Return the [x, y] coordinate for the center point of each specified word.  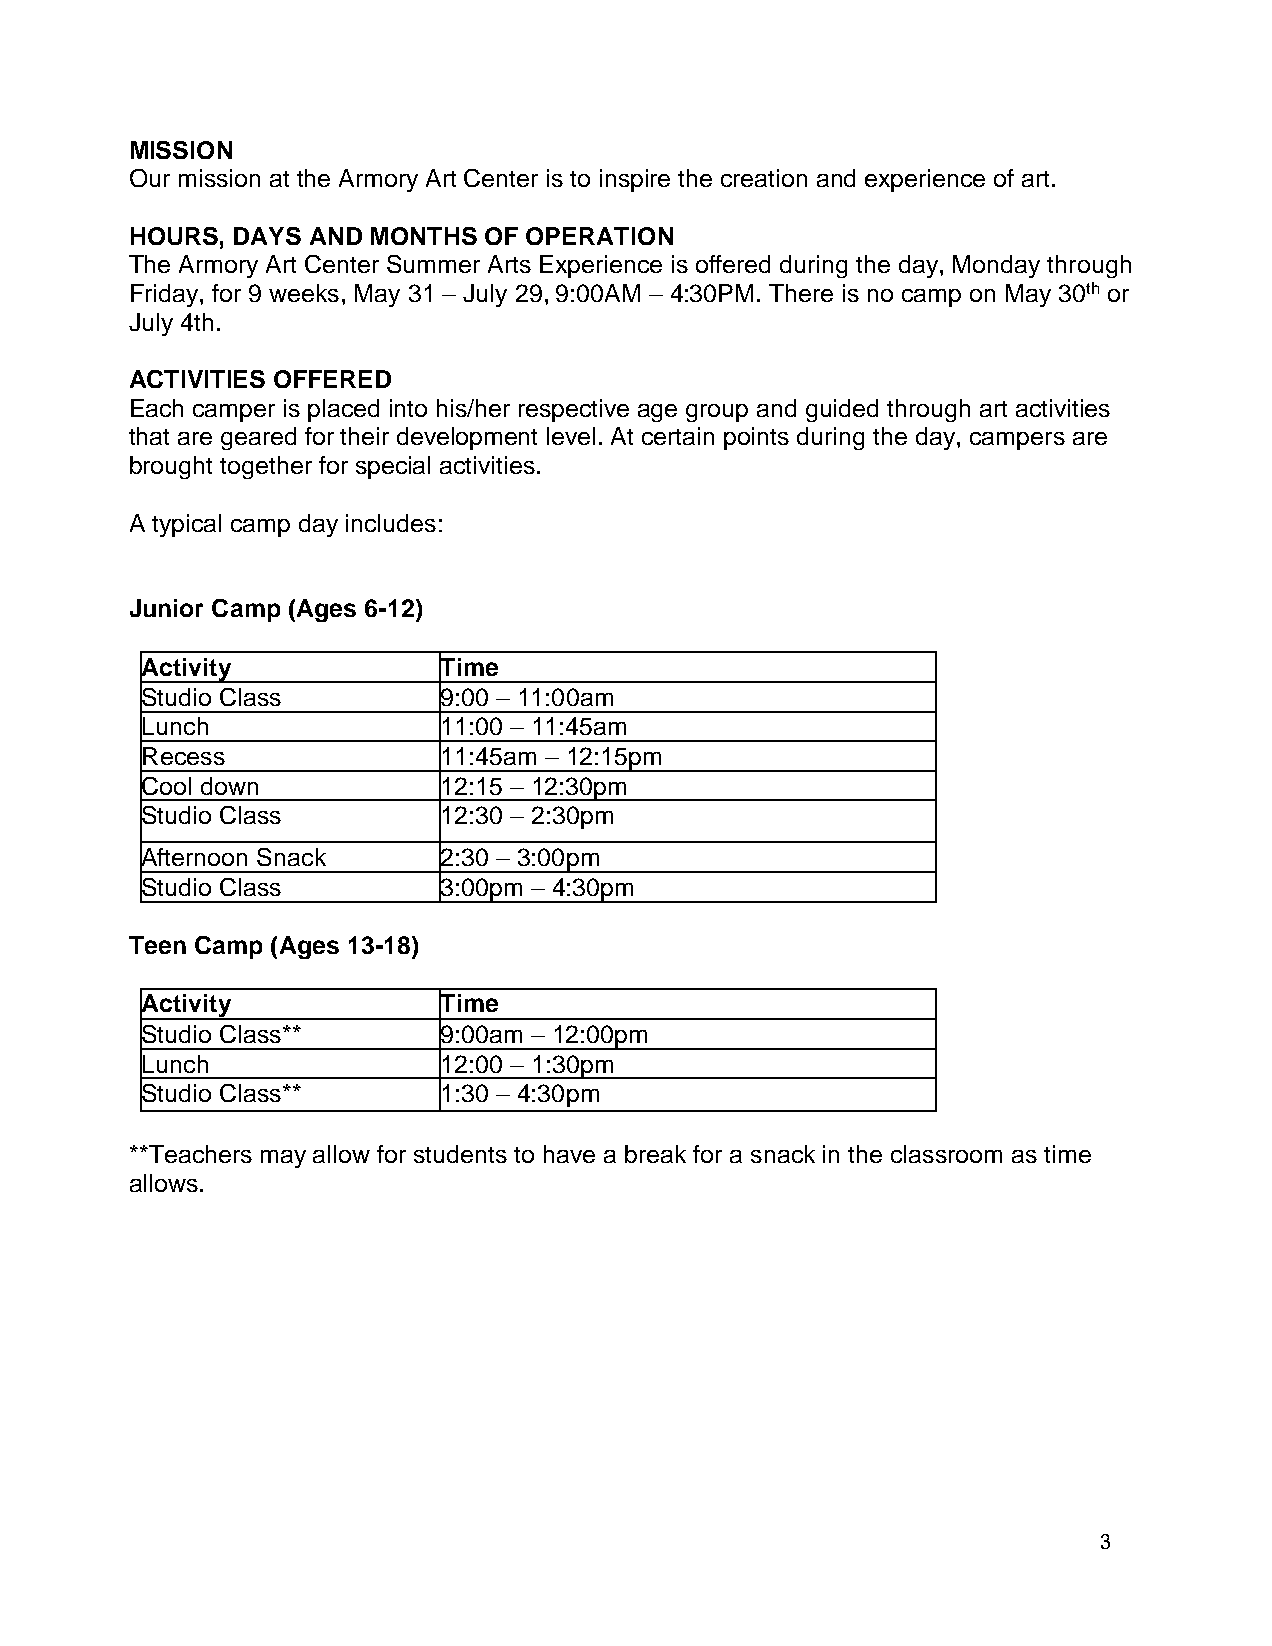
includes [391, 523]
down [229, 786]
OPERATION [599, 236]
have [569, 1154]
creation [764, 178]
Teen [157, 945]
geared [258, 438]
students [460, 1154]
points [756, 438]
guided [842, 410]
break [655, 1154]
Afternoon [193, 857]
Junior [166, 608]
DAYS [267, 236]
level [571, 436]
